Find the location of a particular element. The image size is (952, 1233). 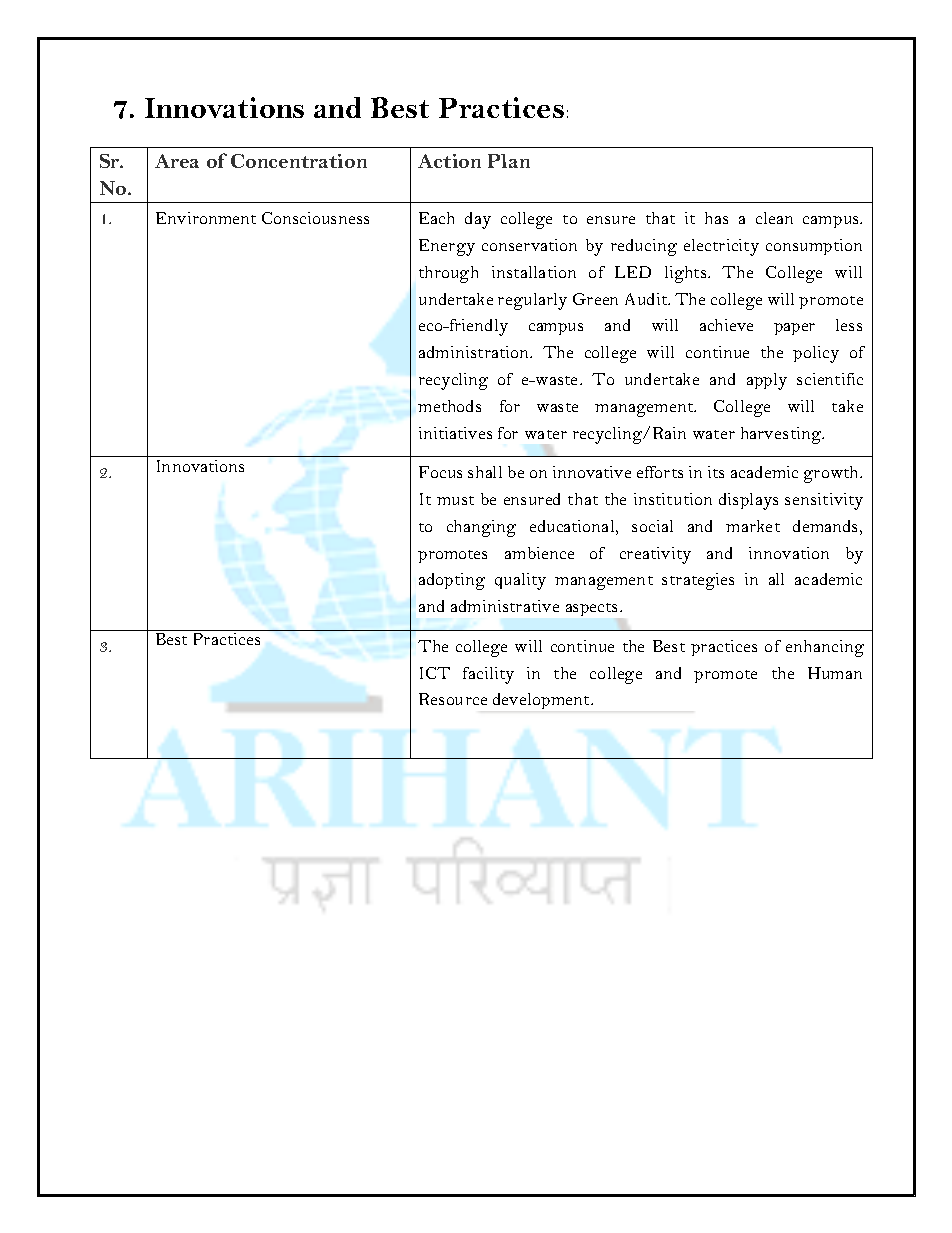

ICT is located at coordinates (435, 673).
